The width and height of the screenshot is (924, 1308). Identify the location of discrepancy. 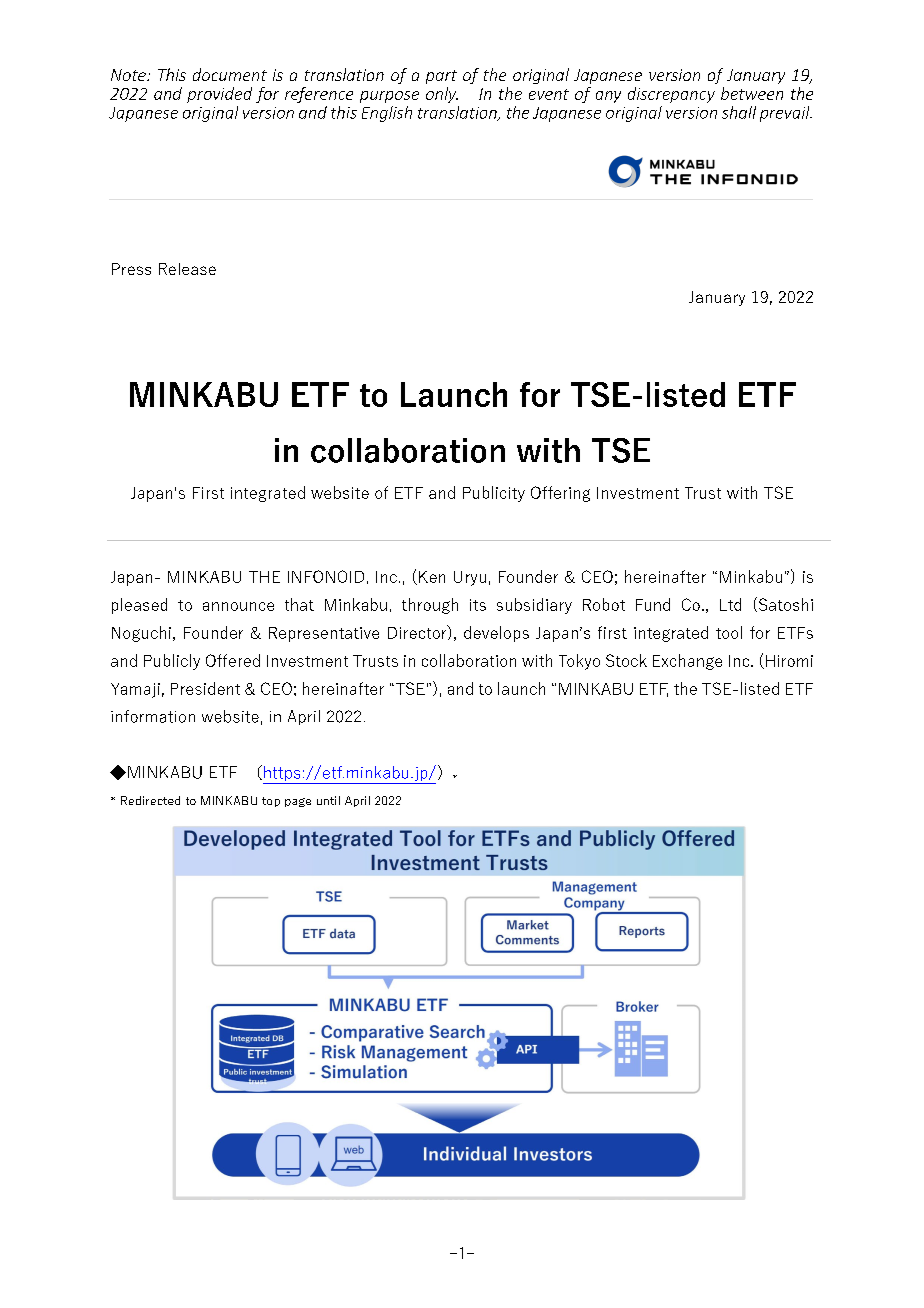
(671, 95).
